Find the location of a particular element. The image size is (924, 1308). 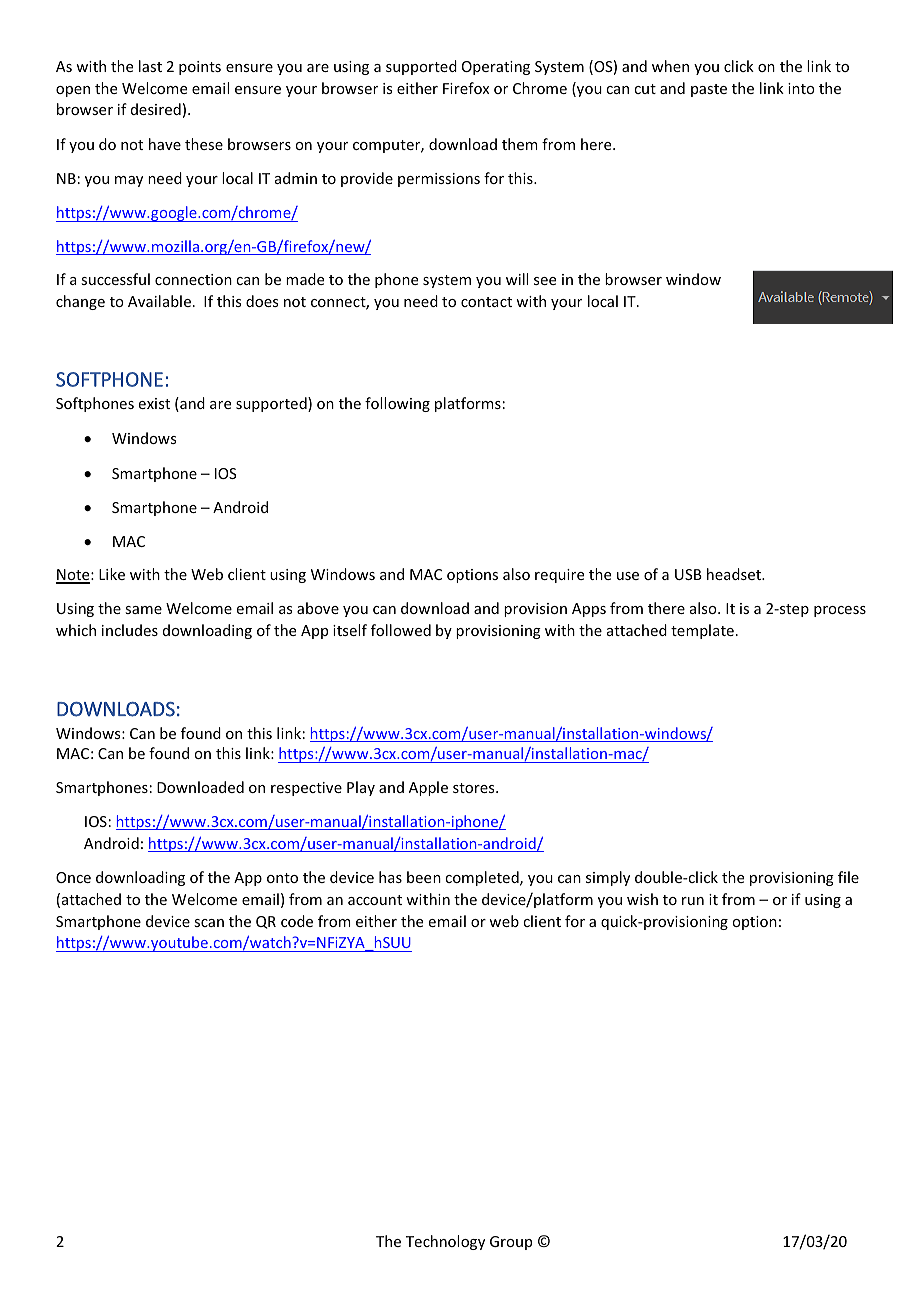

following is located at coordinates (397, 404).
